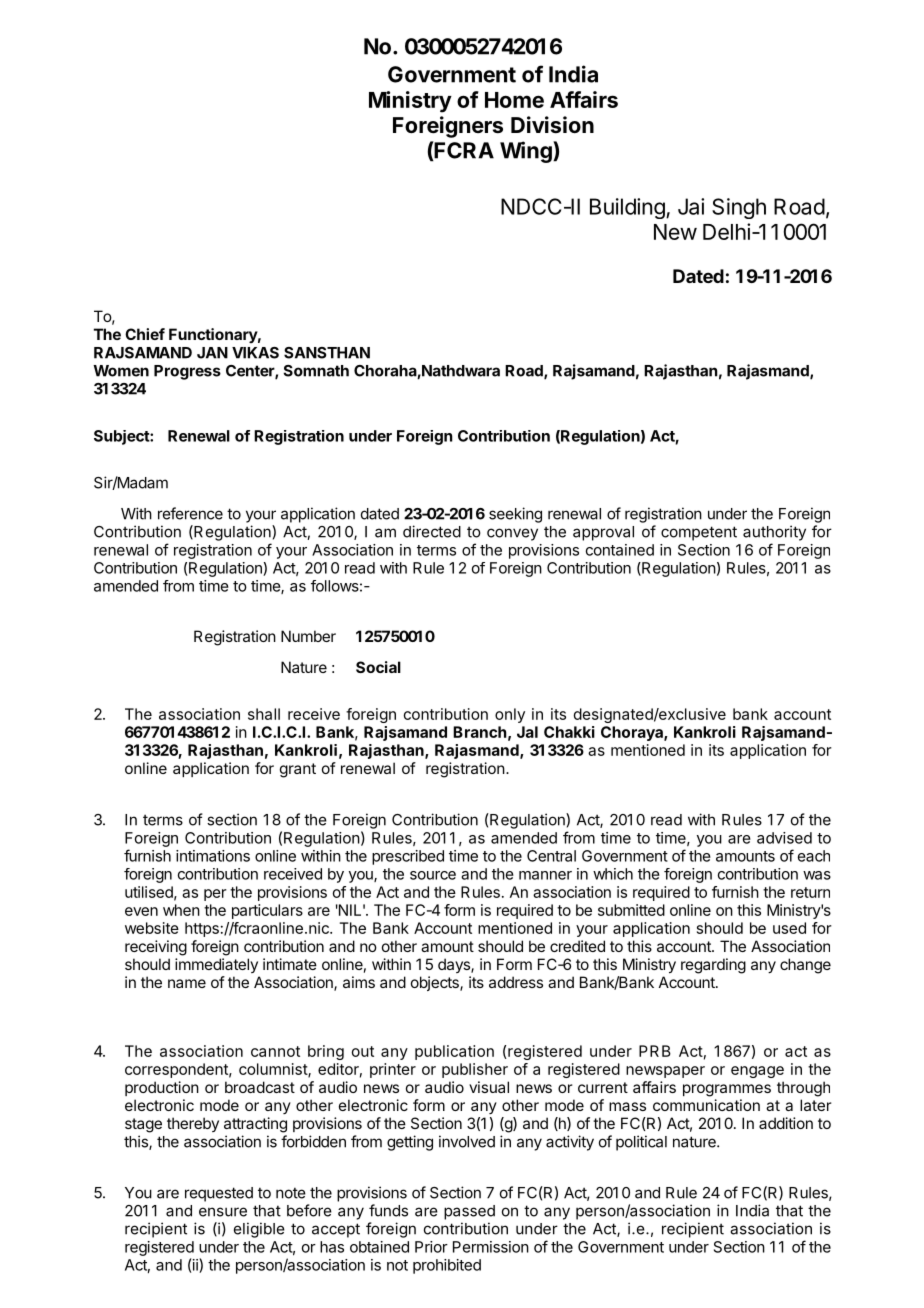  Describe the element at coordinates (469, 1212) in the document. I see `passed` at that location.
